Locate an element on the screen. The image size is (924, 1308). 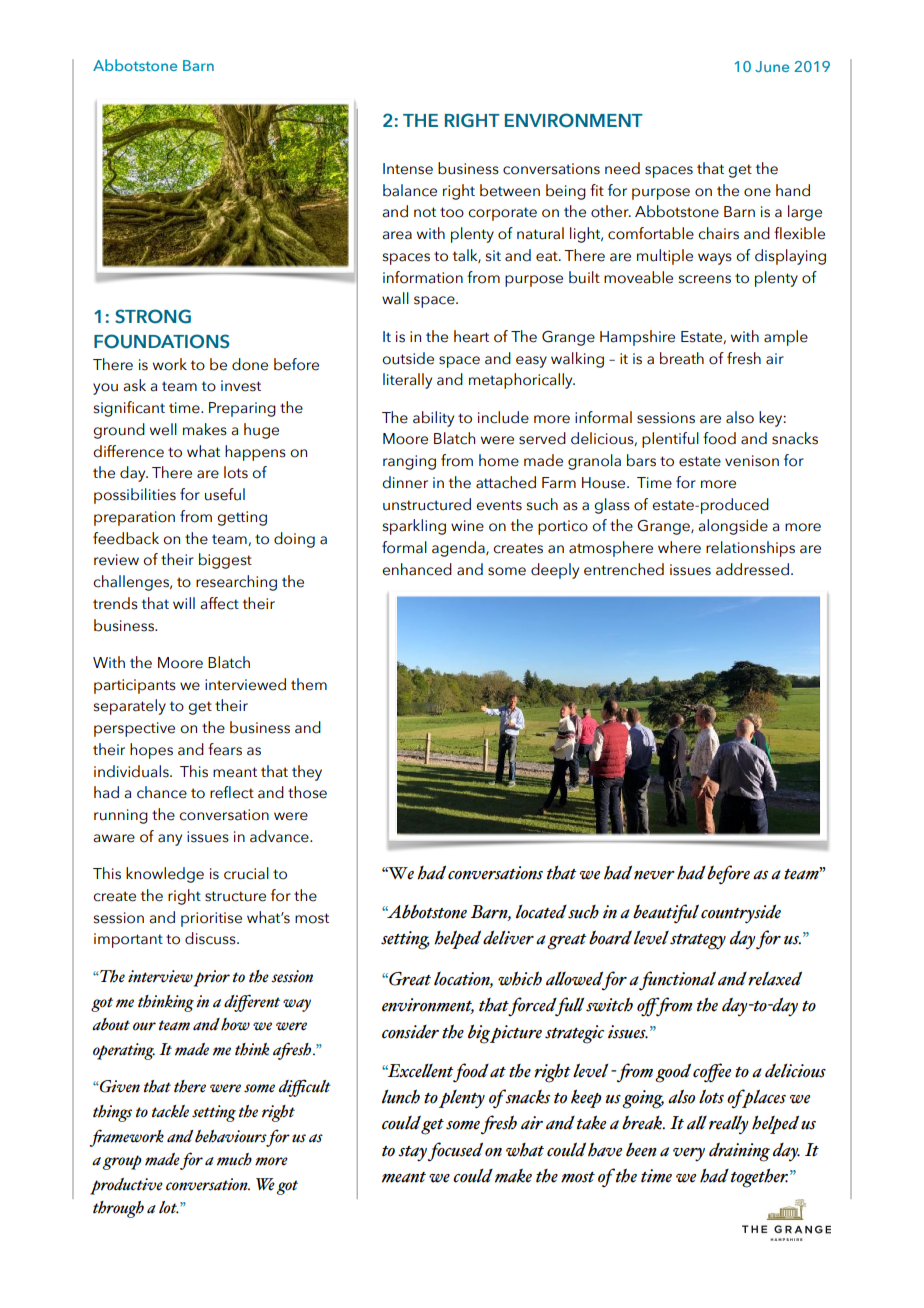
enhanced is located at coordinates (417, 569).
